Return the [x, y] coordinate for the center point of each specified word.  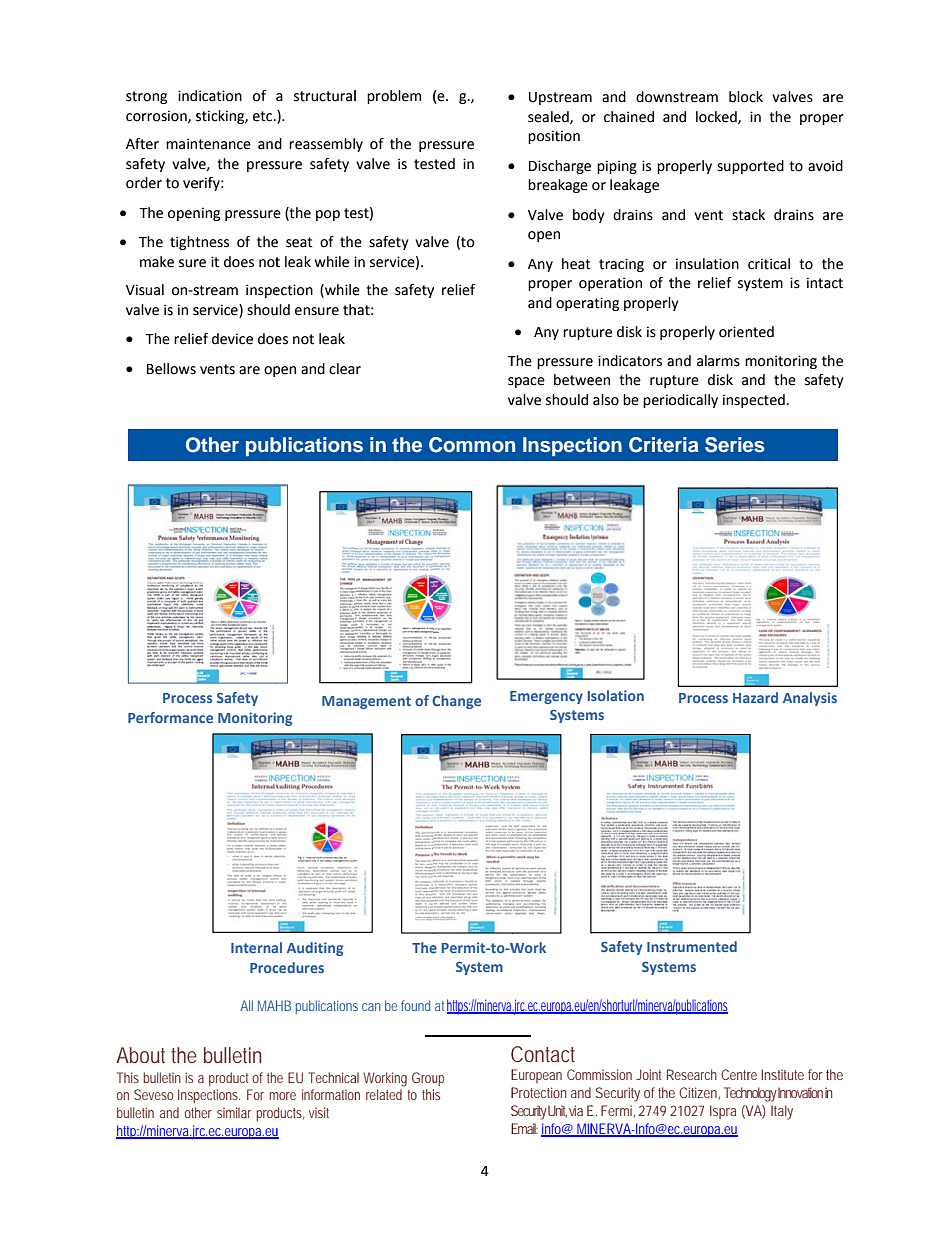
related [384, 1094]
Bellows [171, 369]
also [606, 400]
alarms [718, 361]
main [181, 144]
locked [717, 117]
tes [424, 164]
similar [234, 1112]
